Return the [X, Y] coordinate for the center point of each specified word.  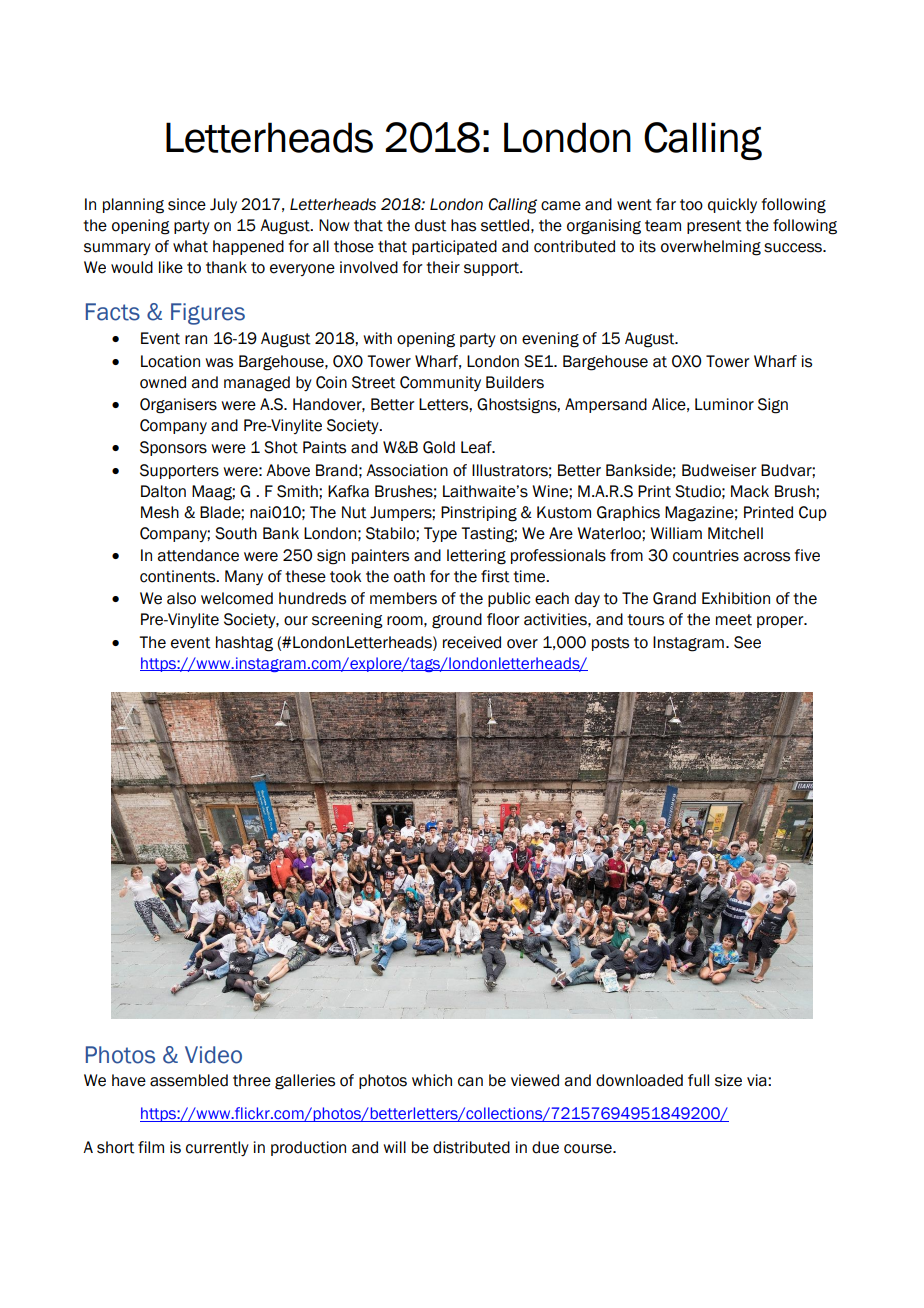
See [747, 642]
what [190, 246]
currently [217, 1148]
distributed [471, 1147]
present [714, 227]
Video [213, 1055]
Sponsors [173, 448]
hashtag [244, 644]
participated [454, 247]
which [432, 1080]
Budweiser [719, 470]
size [728, 1080]
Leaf [477, 447]
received [472, 642]
